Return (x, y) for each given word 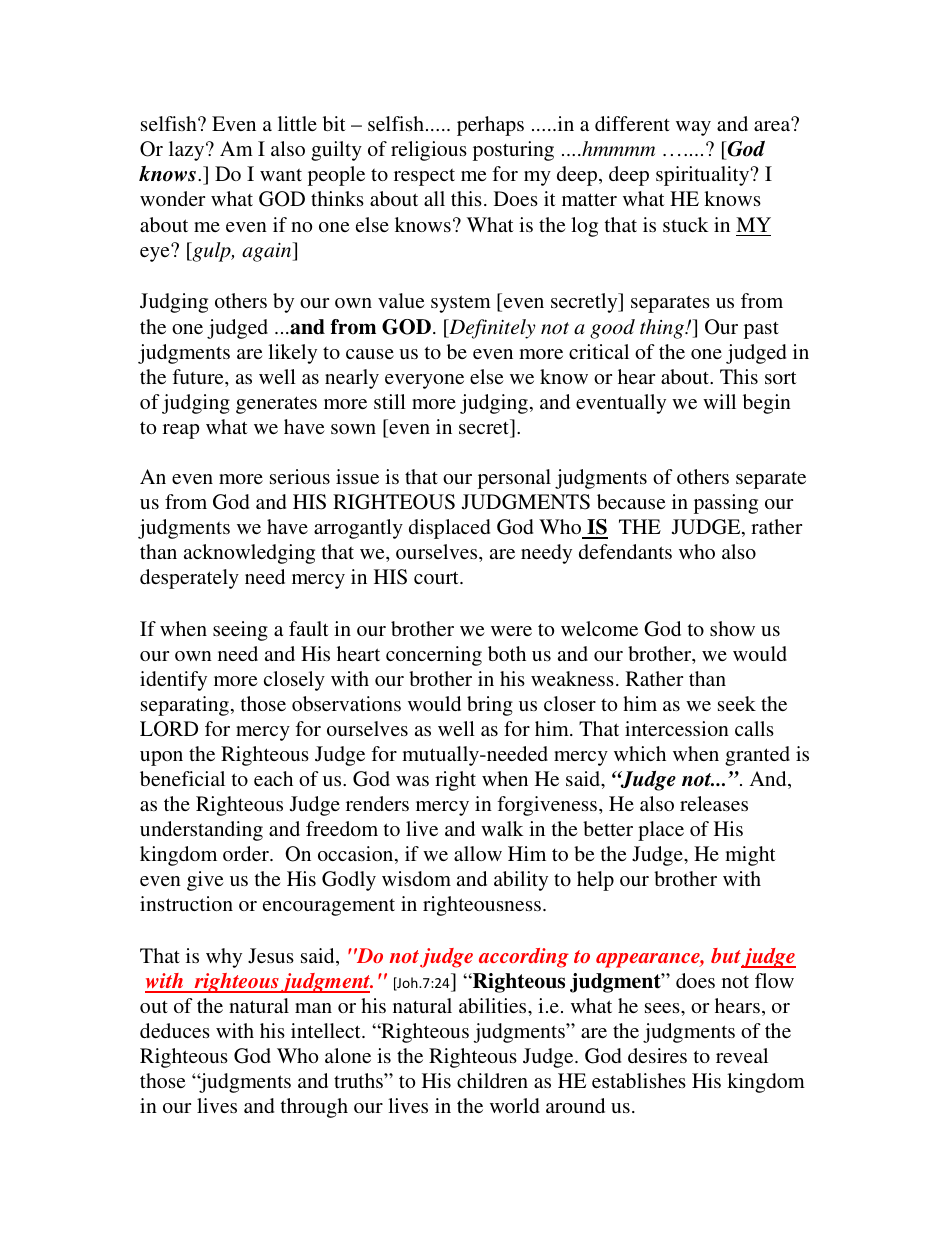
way (693, 128)
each (273, 778)
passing (726, 504)
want (281, 175)
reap (181, 431)
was (412, 781)
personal (514, 479)
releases (714, 803)
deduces (175, 1030)
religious (429, 151)
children (492, 1080)
